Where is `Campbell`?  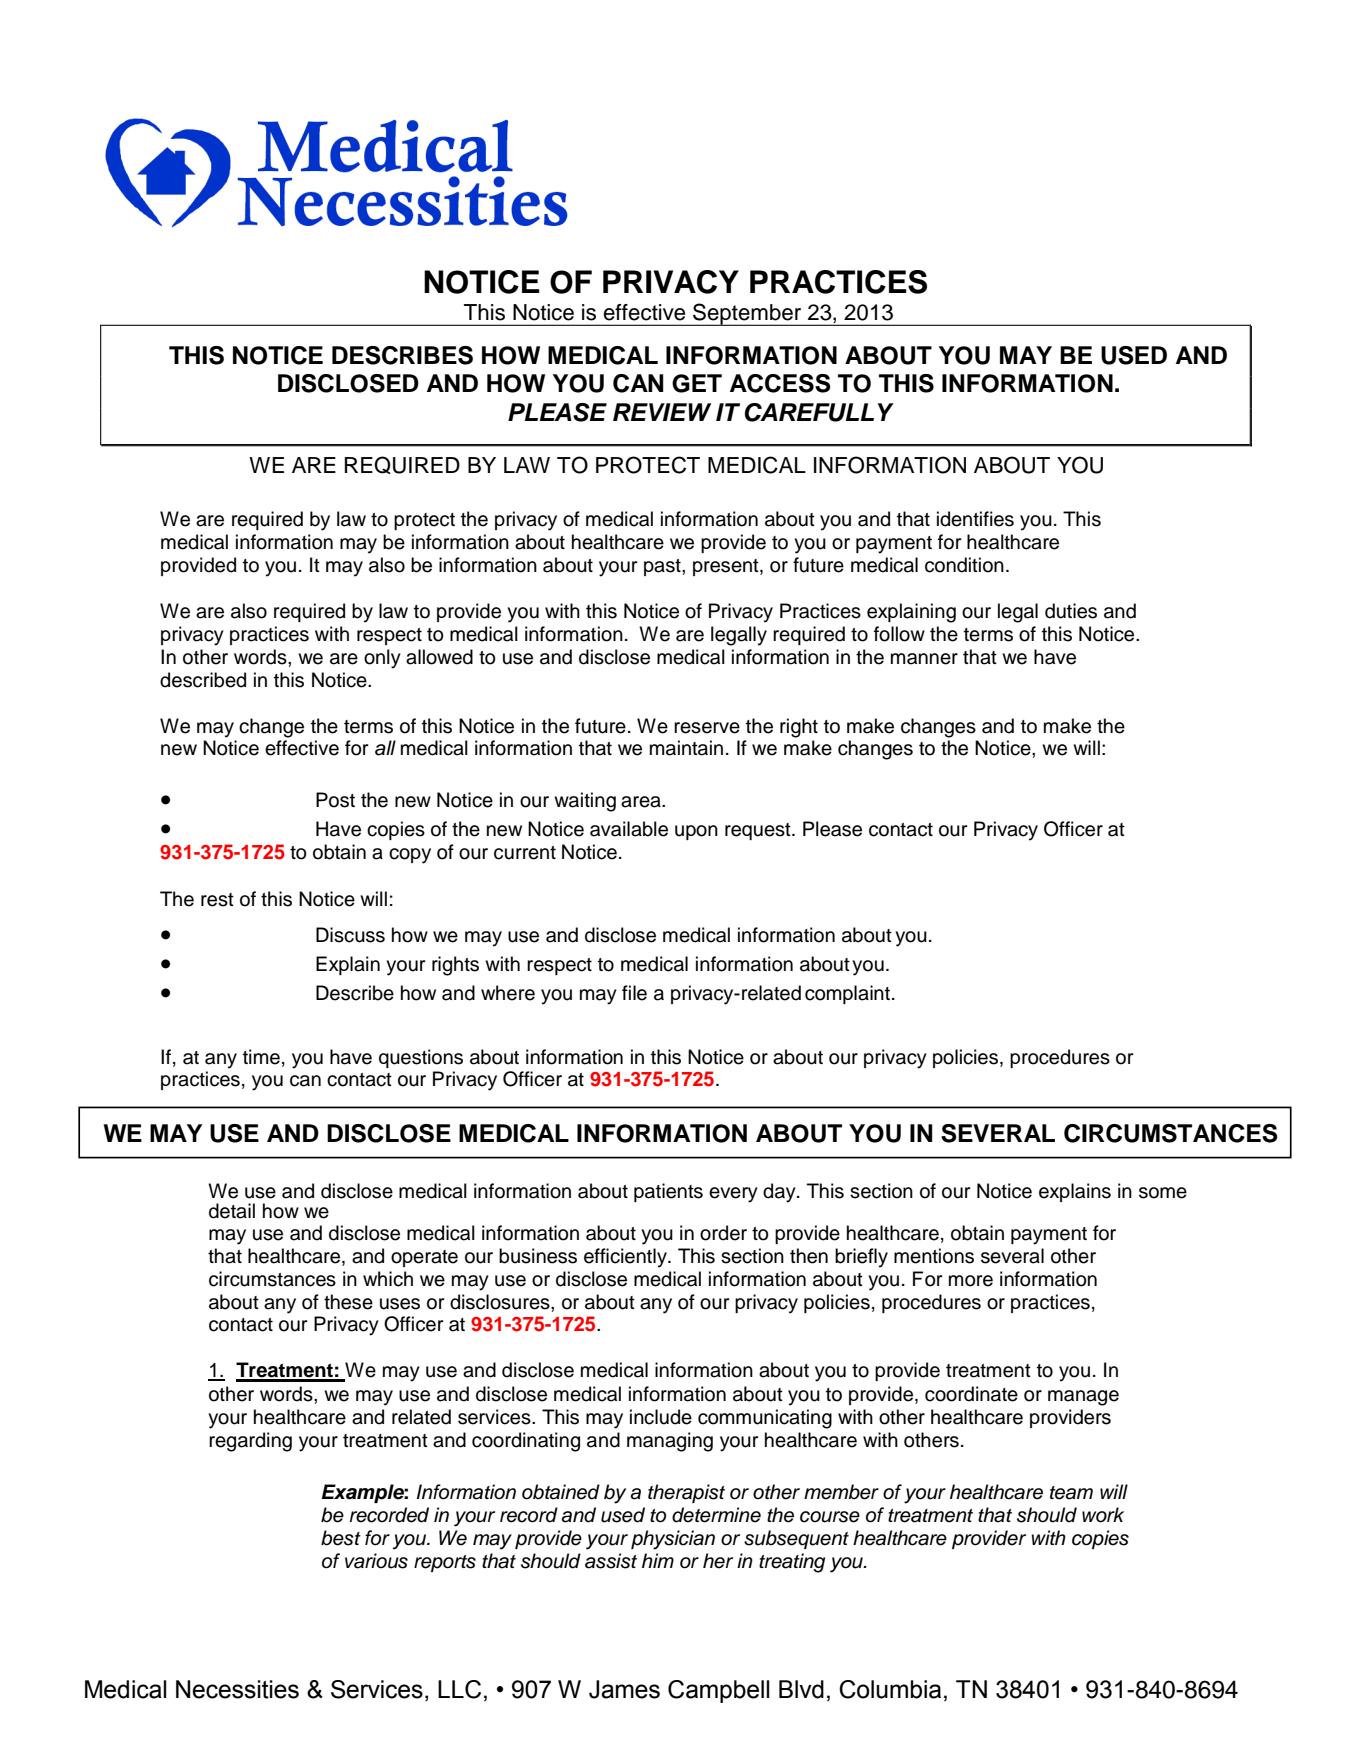 Campbell is located at coordinates (719, 1691).
